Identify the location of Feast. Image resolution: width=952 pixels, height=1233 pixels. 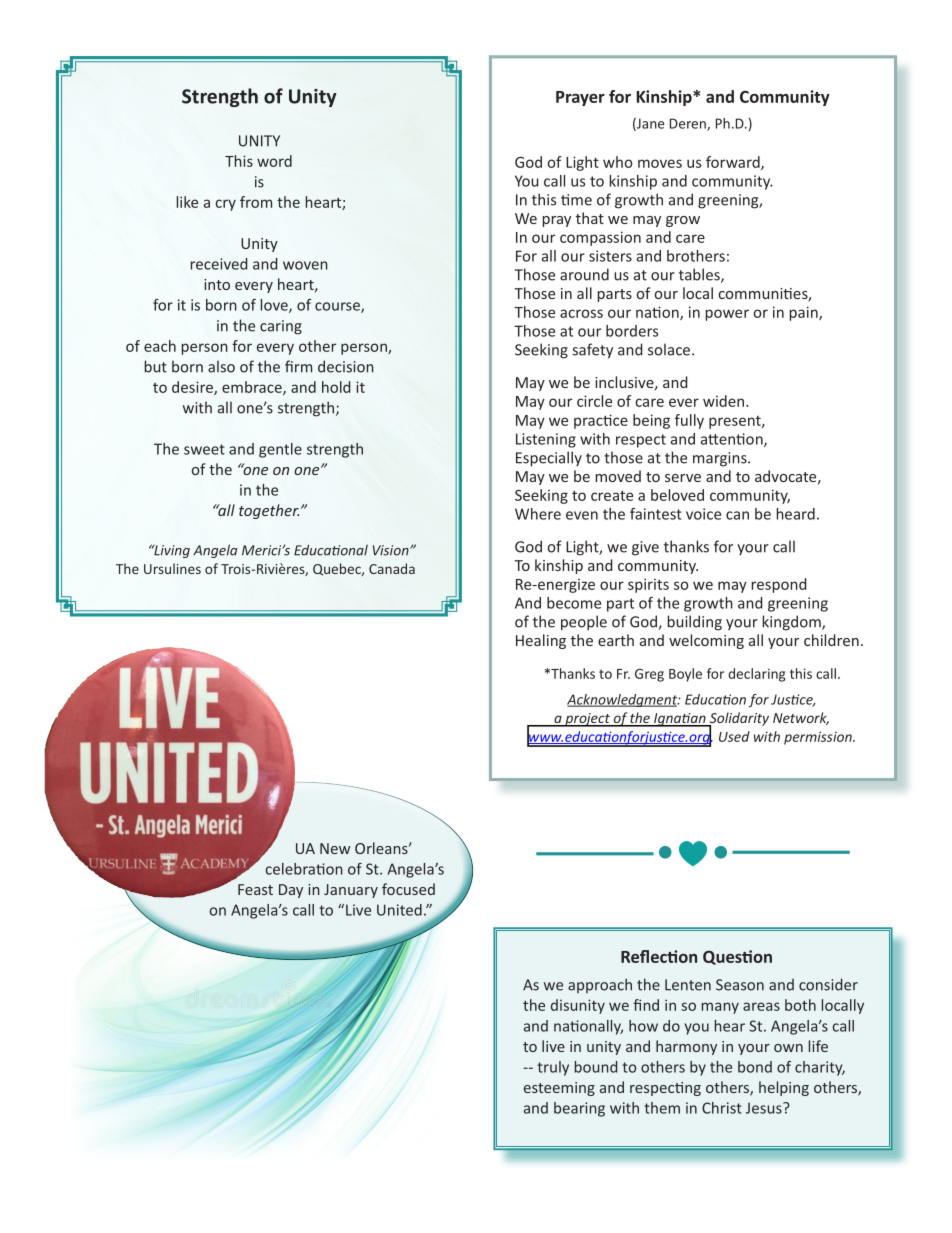
(255, 889).
